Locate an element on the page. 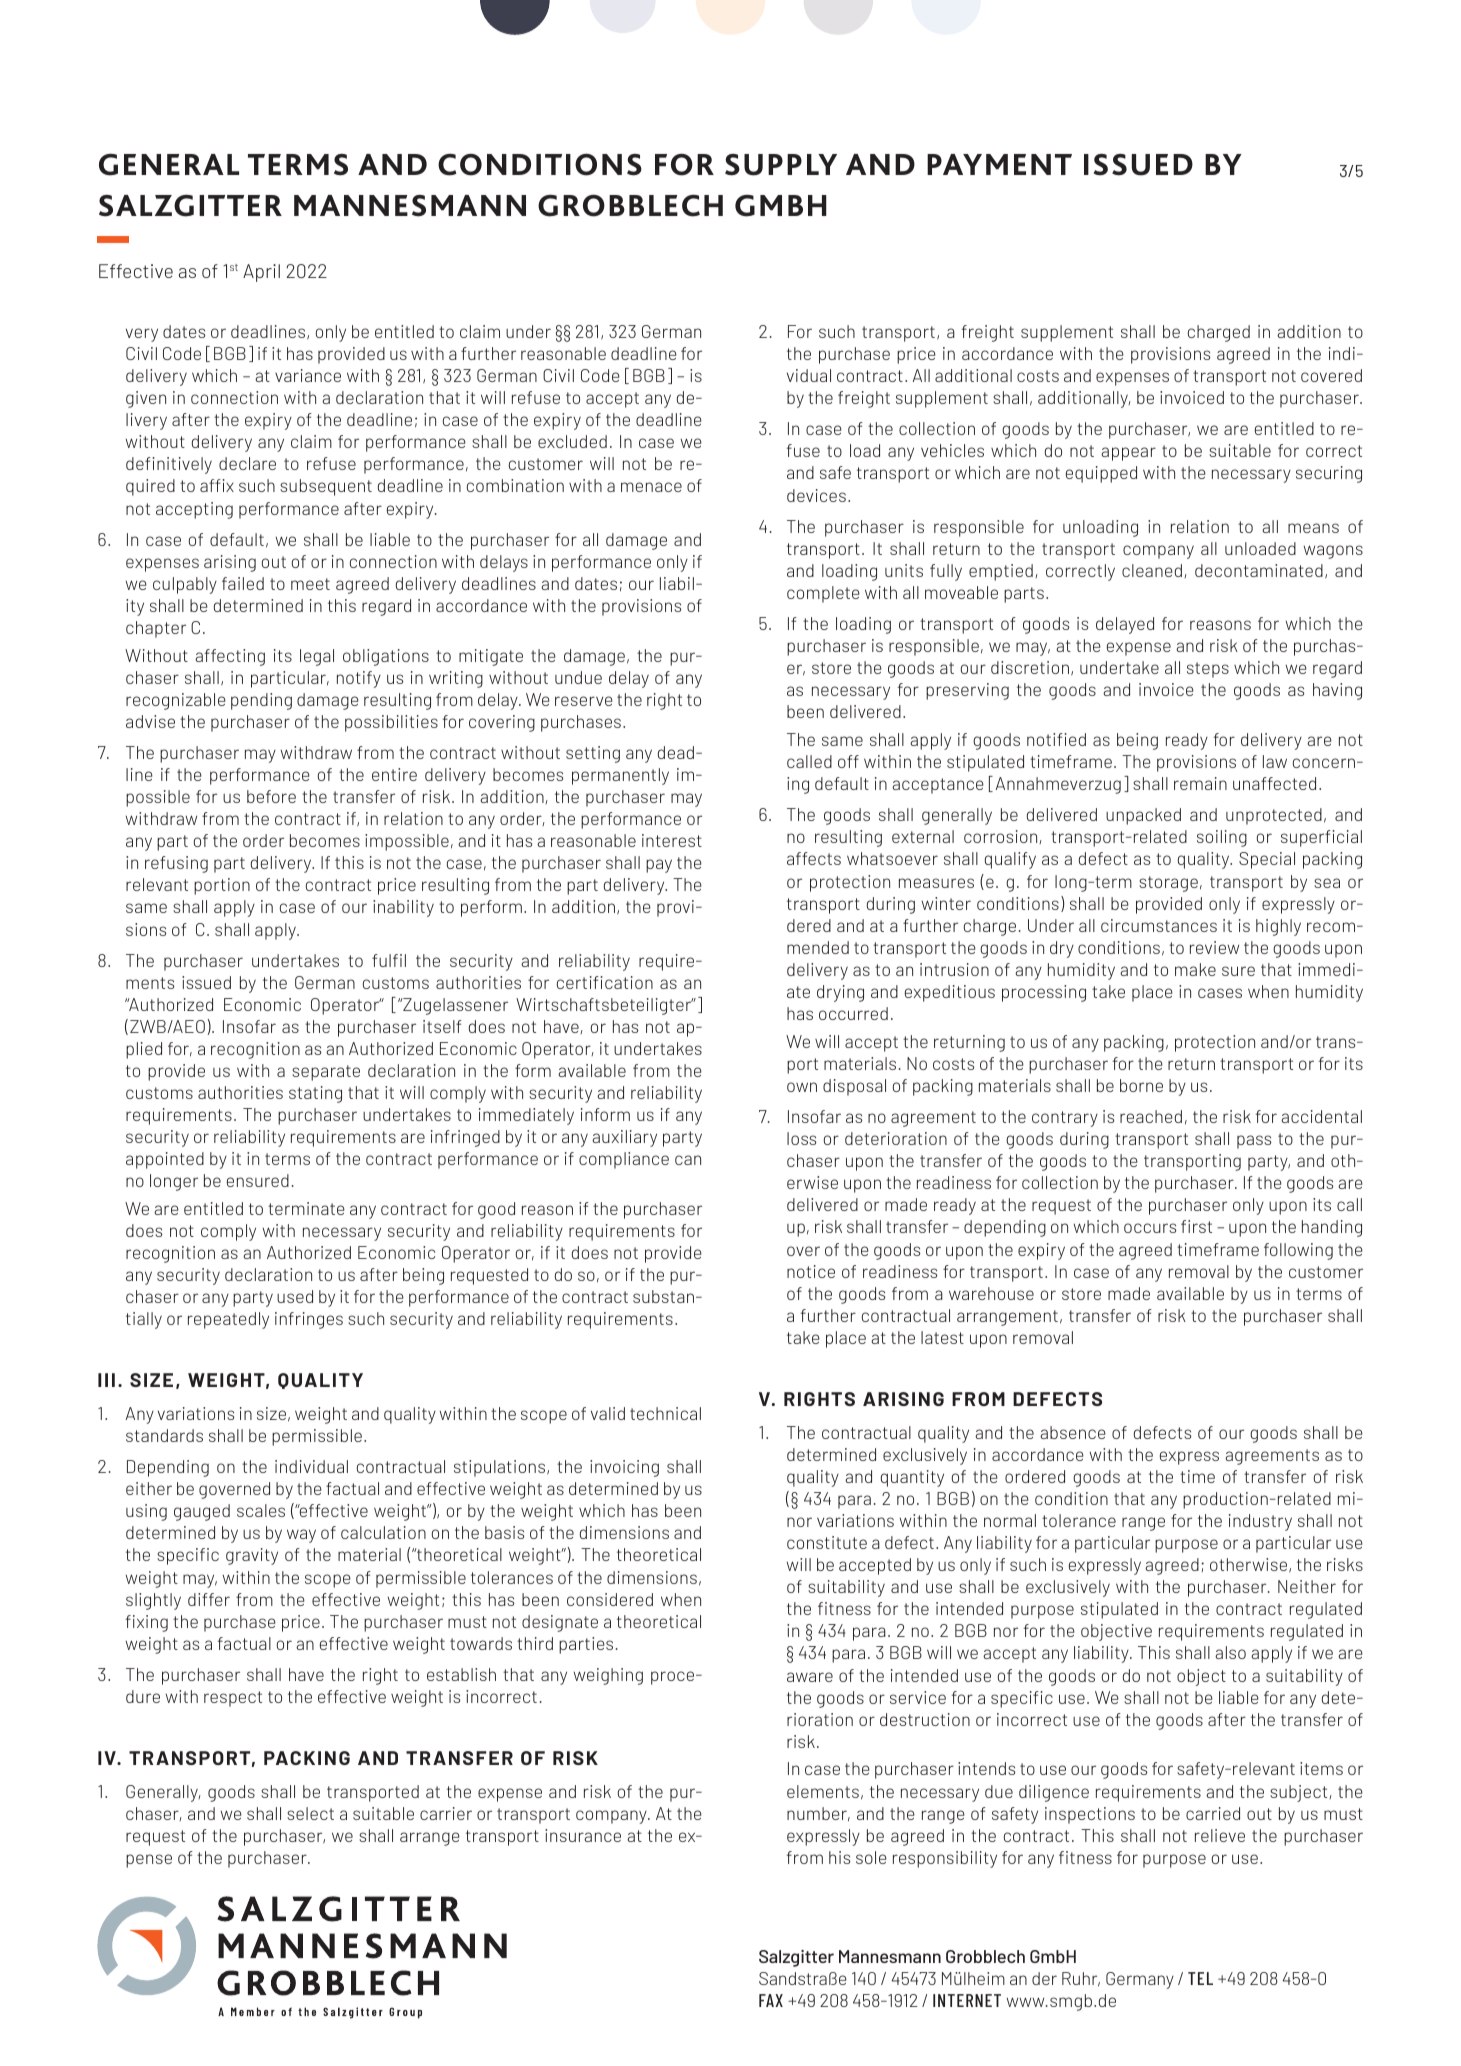 The width and height of the document is (1461, 2066). remain is located at coordinates (1200, 783).
